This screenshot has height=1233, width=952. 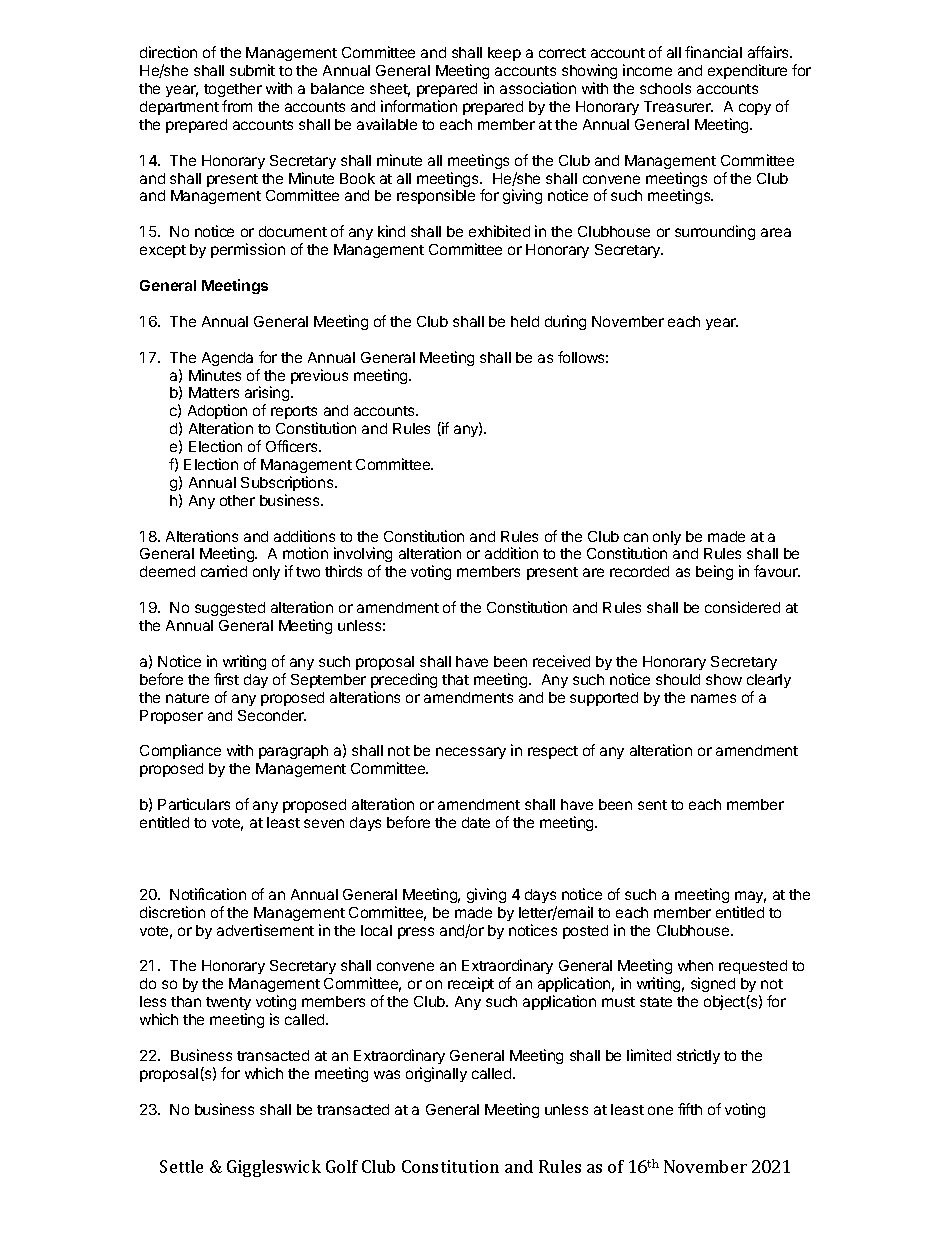 What do you see at coordinates (230, 609) in the screenshot?
I see `suggested` at bounding box center [230, 609].
